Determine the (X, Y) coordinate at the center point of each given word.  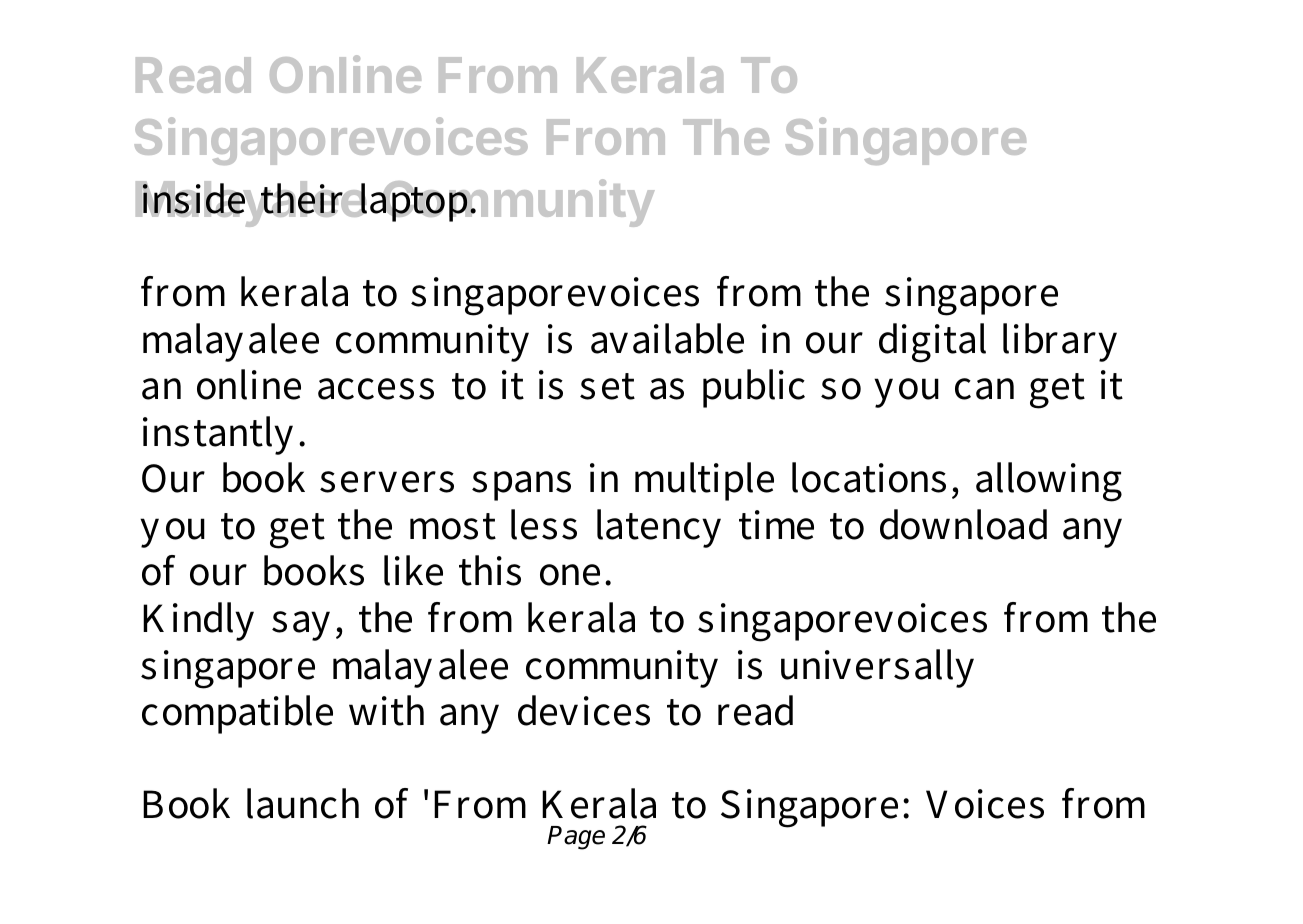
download (963, 524)
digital (932, 343)
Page (576, 838)
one (570, 575)
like (413, 570)
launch (303, 803)
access (376, 389)
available (667, 338)
